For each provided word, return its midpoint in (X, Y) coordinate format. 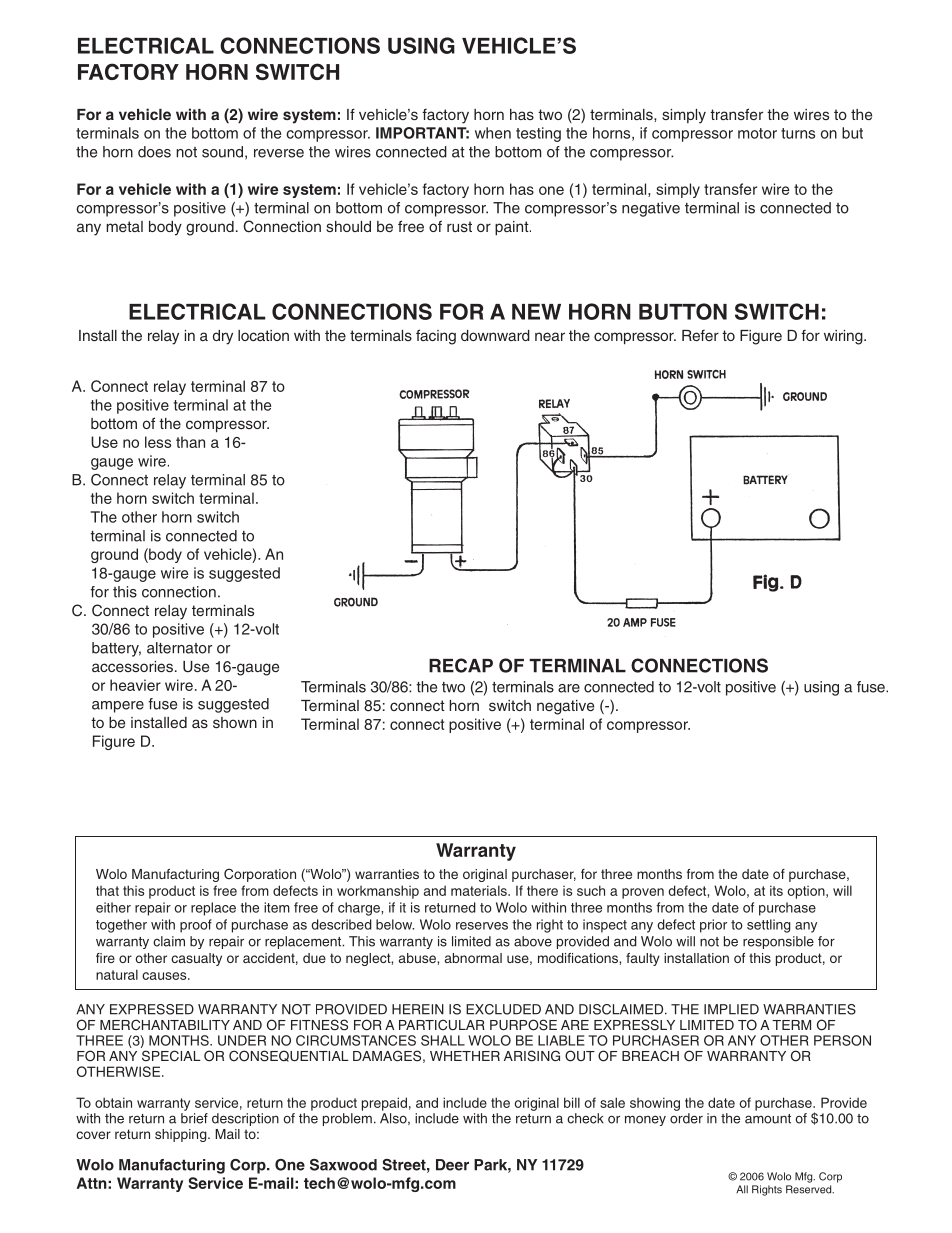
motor (757, 133)
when (493, 133)
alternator (179, 648)
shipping (182, 1135)
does (154, 152)
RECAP (461, 665)
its (776, 890)
